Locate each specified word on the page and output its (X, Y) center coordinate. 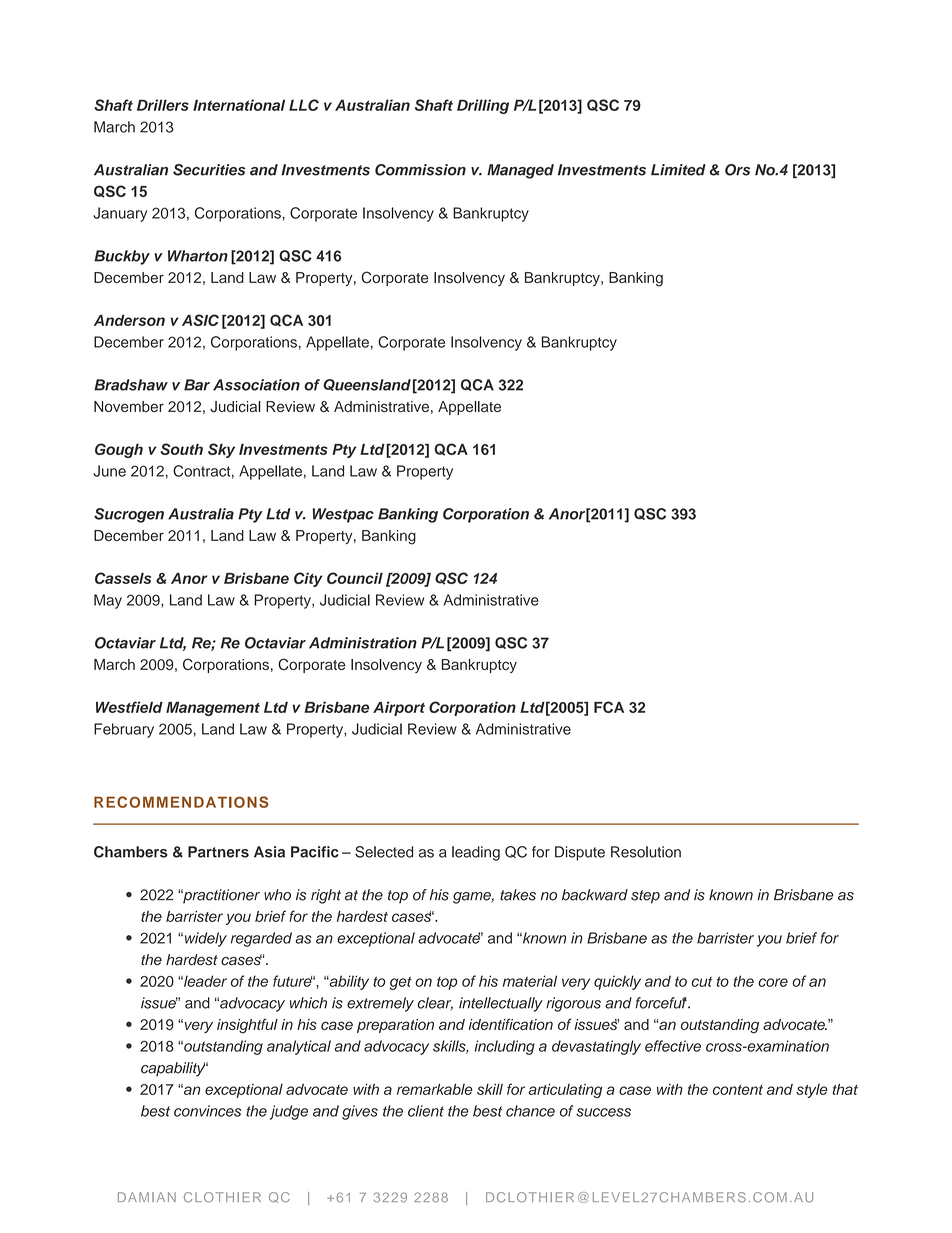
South (181, 449)
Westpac (343, 515)
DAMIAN (147, 1197)
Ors (737, 170)
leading (476, 853)
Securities (209, 170)
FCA (609, 707)
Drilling (483, 106)
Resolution (646, 852)
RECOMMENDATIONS (181, 802)
